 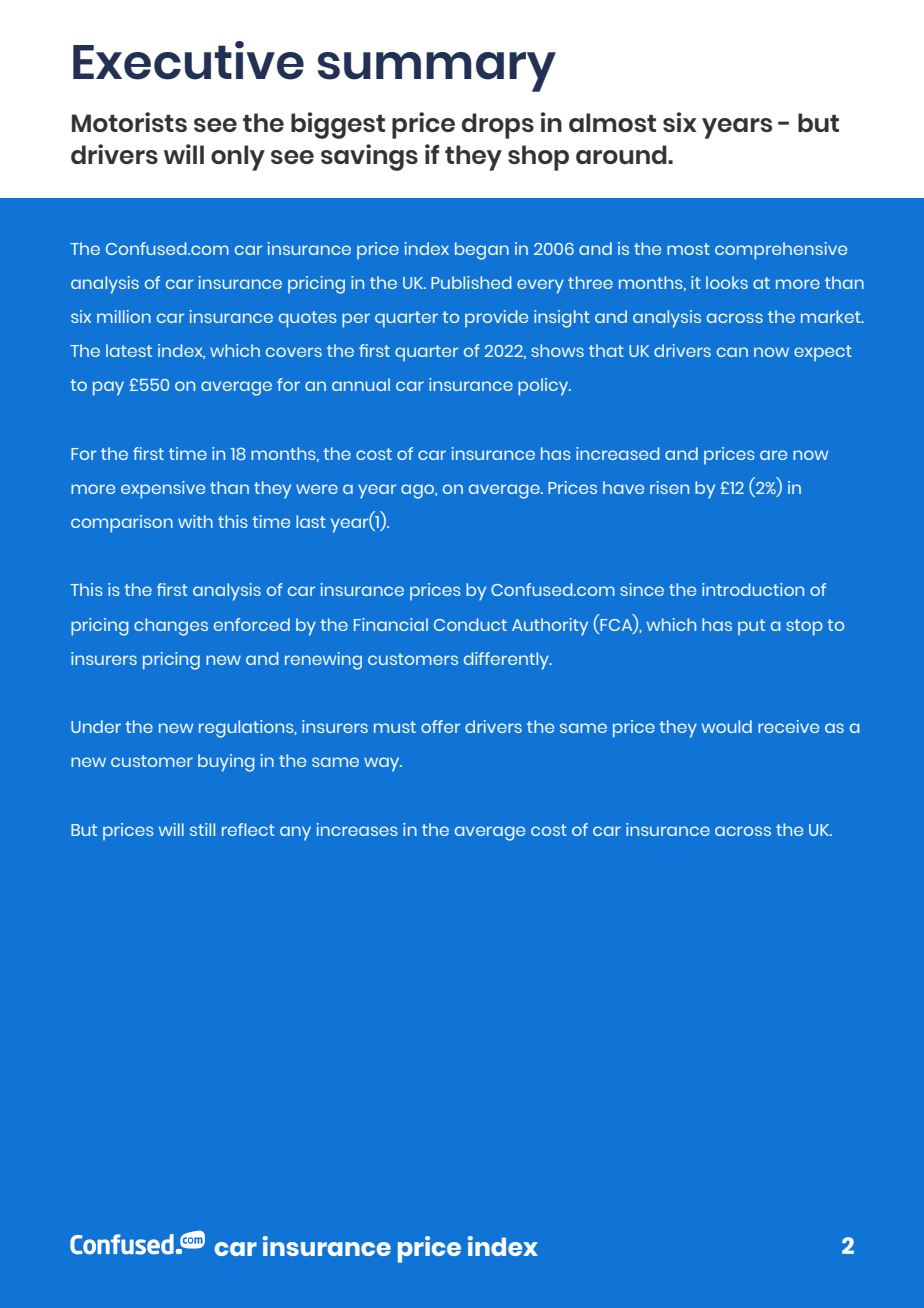 I want to click on Conduct, so click(x=470, y=624).
